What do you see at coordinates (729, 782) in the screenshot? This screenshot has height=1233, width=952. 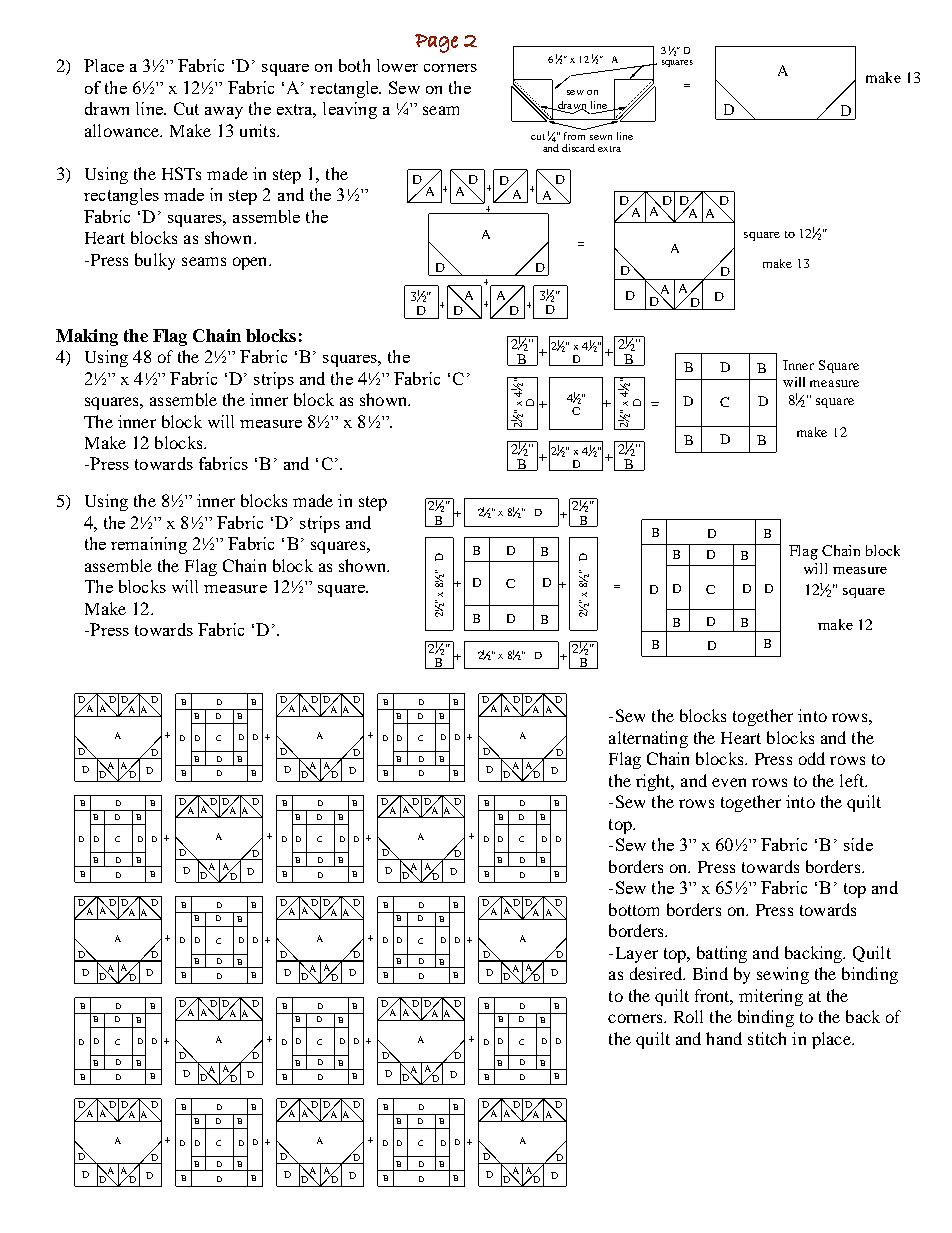 I see `even` at bounding box center [729, 782].
